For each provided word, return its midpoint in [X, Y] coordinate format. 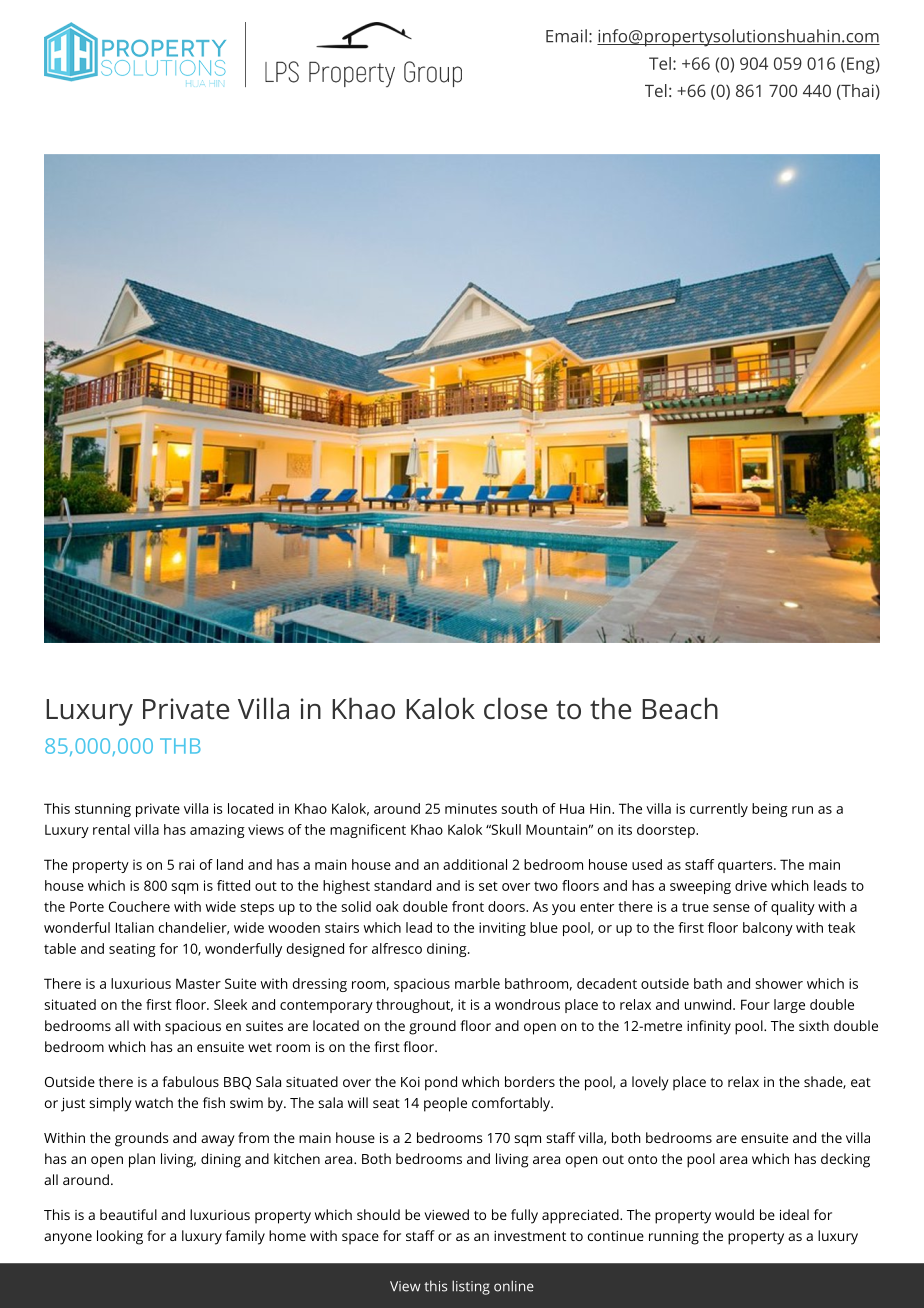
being [770, 810]
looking [120, 1237]
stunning [103, 810]
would [734, 1214]
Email [566, 36]
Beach [680, 708]
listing [471, 1287]
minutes [471, 808]
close [515, 708]
